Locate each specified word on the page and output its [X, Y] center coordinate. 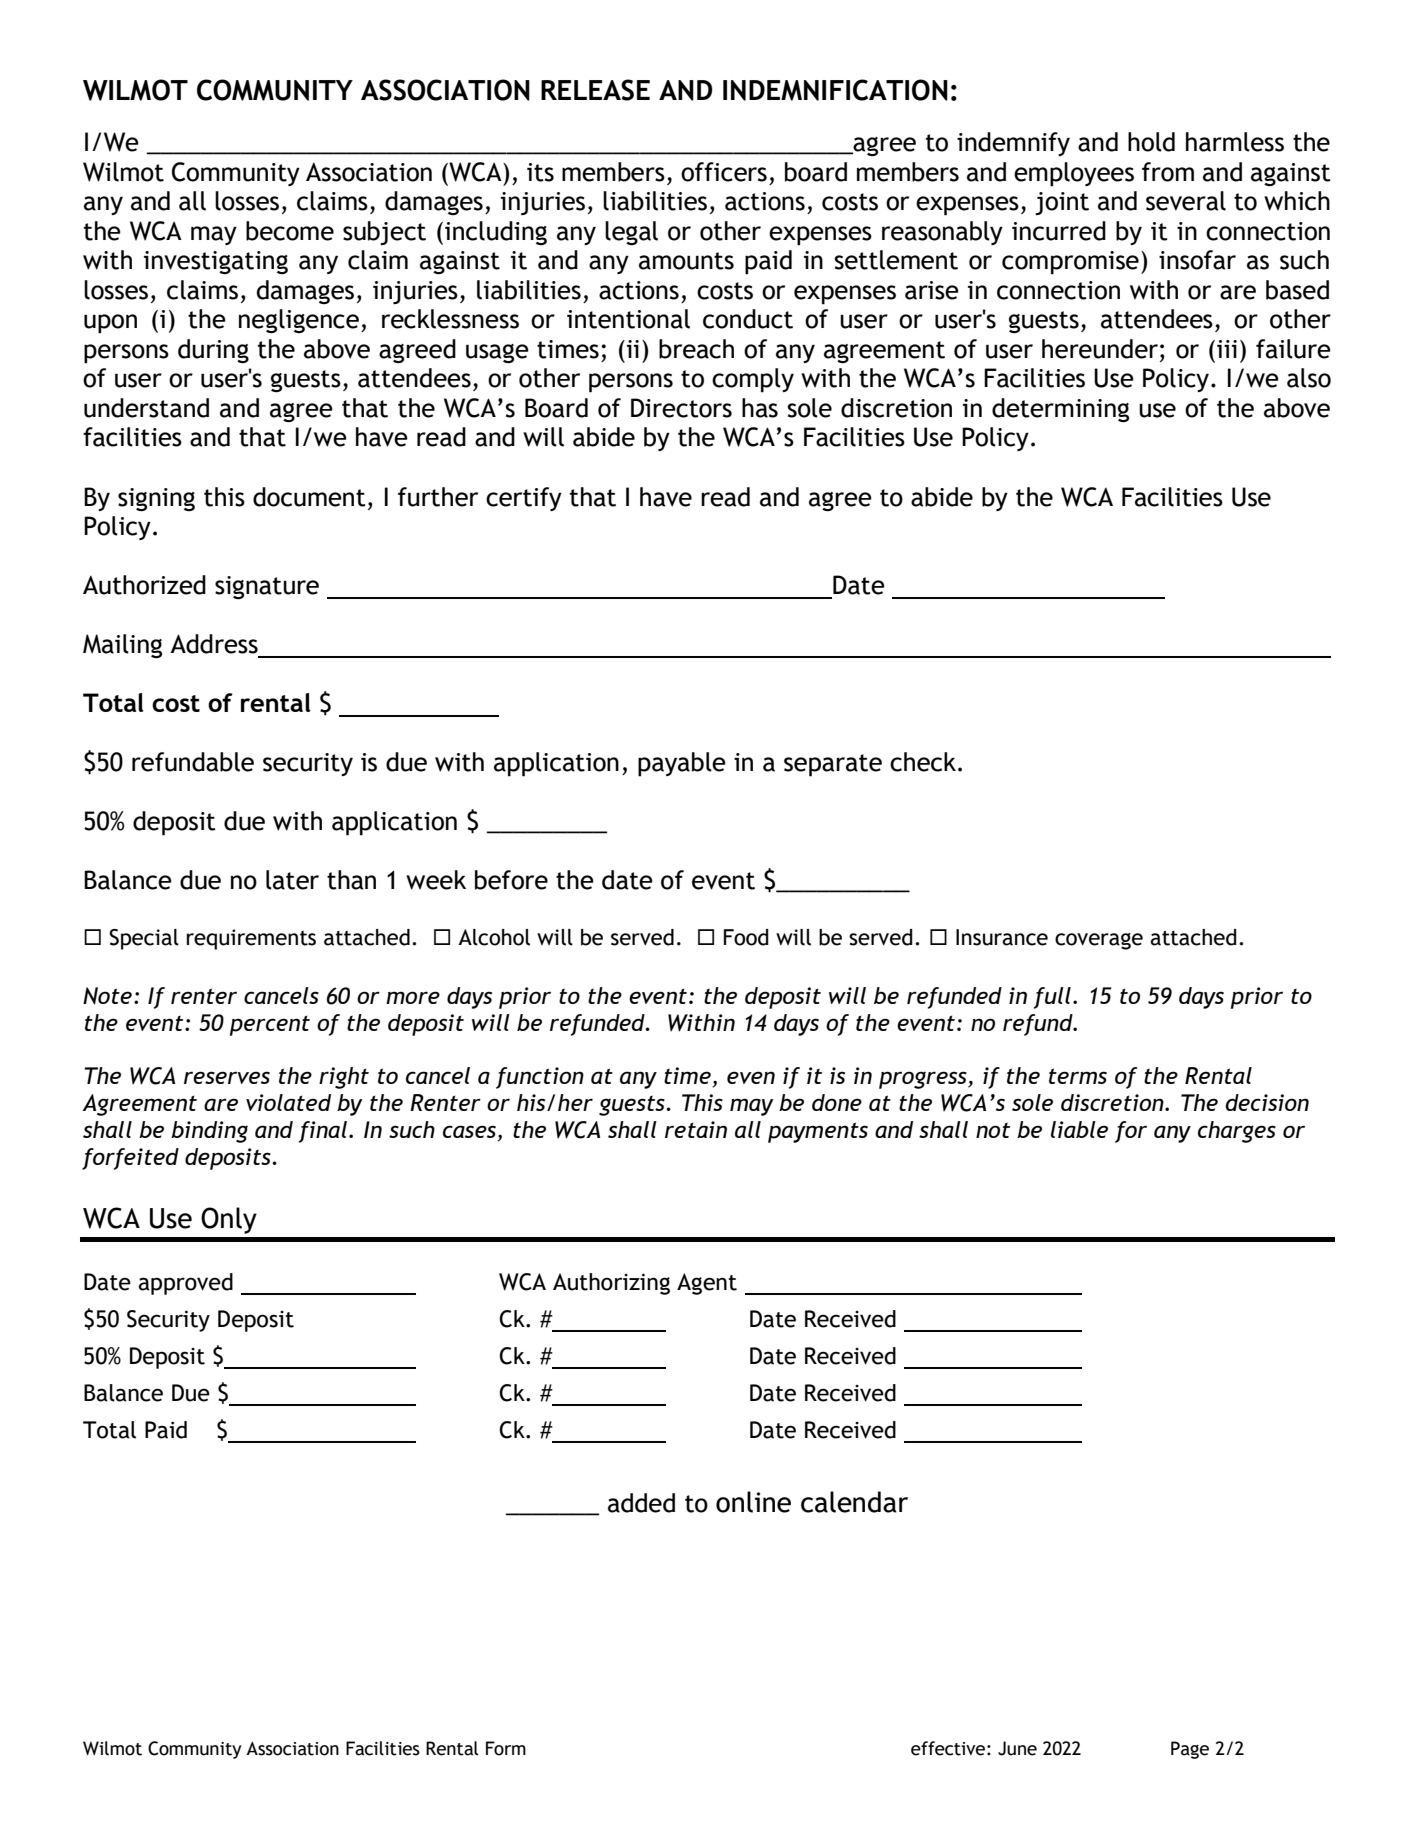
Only [229, 1220]
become [290, 231]
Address [214, 644]
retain [696, 1129]
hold [1151, 142]
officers [724, 172]
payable [682, 764]
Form [506, 1748]
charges [1237, 1132]
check [924, 762]
